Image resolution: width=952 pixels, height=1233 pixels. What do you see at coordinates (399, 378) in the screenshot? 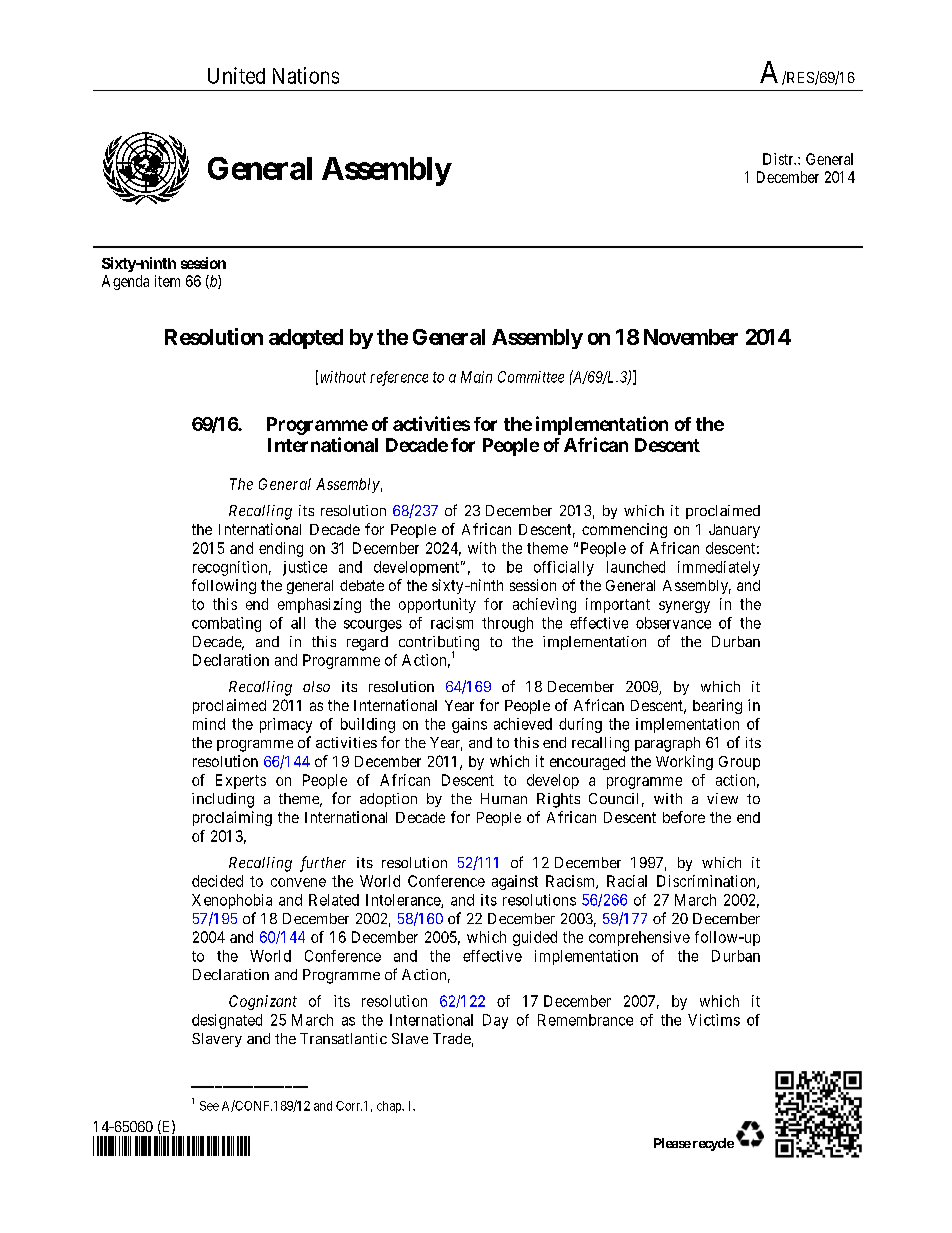
I see `reference` at bounding box center [399, 378].
